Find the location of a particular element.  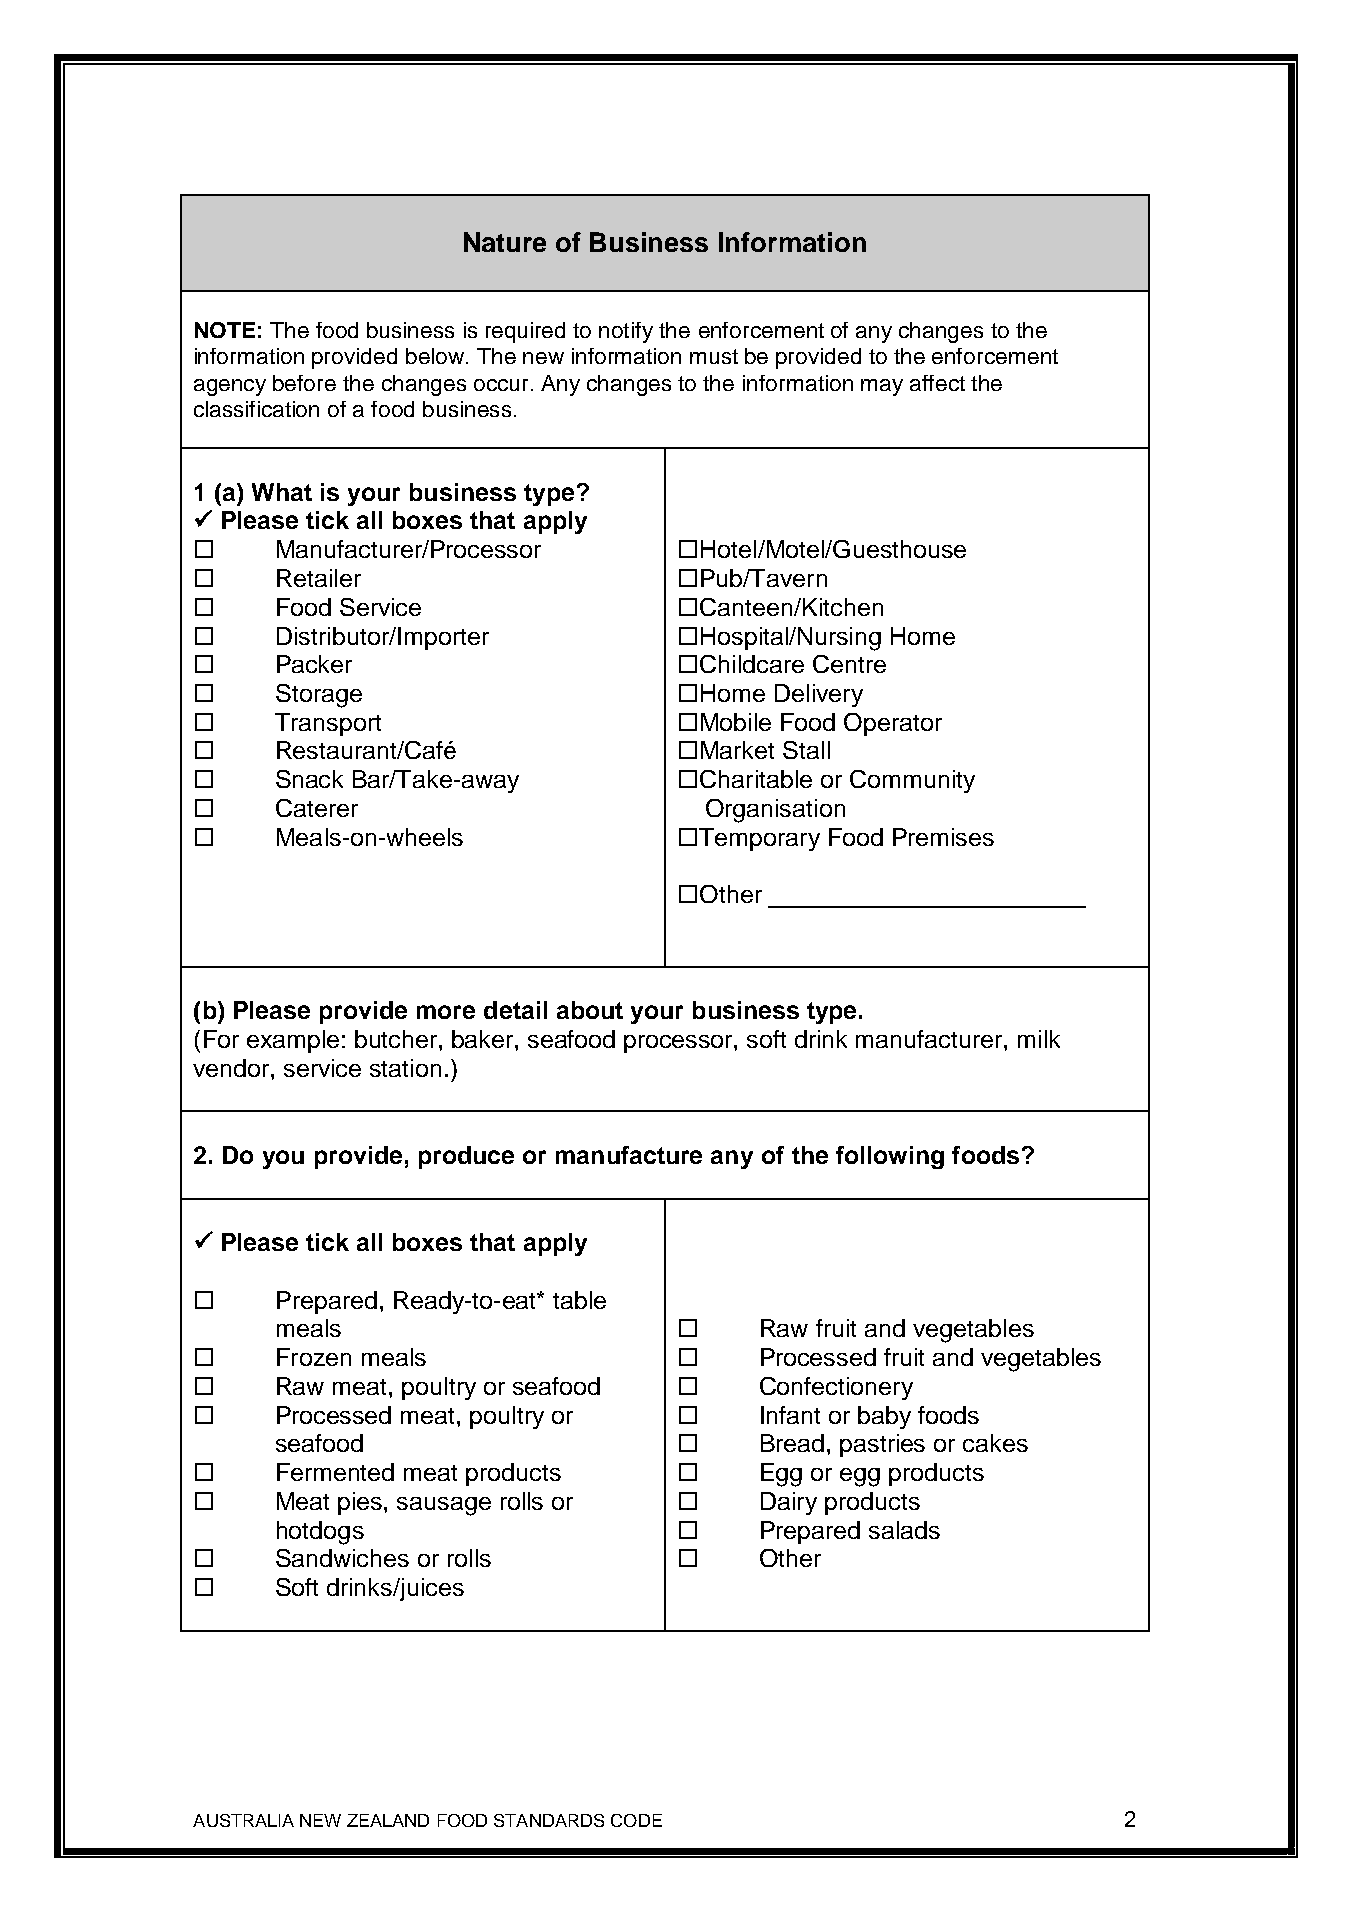

Delivery is located at coordinates (819, 695).
